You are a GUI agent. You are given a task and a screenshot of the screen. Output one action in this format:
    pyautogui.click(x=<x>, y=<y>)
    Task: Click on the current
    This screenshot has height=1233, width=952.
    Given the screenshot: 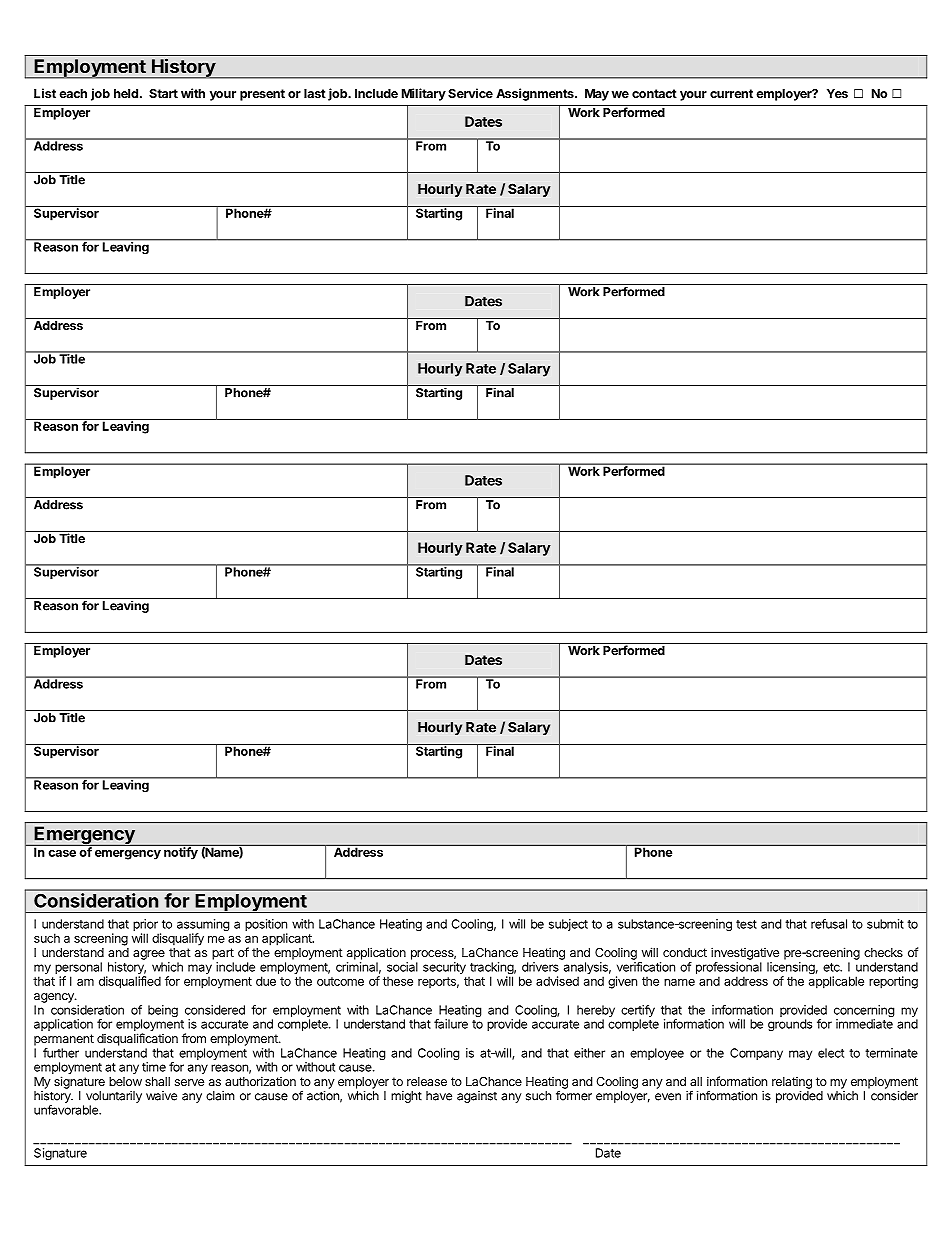 What is the action you would take?
    pyautogui.click(x=731, y=93)
